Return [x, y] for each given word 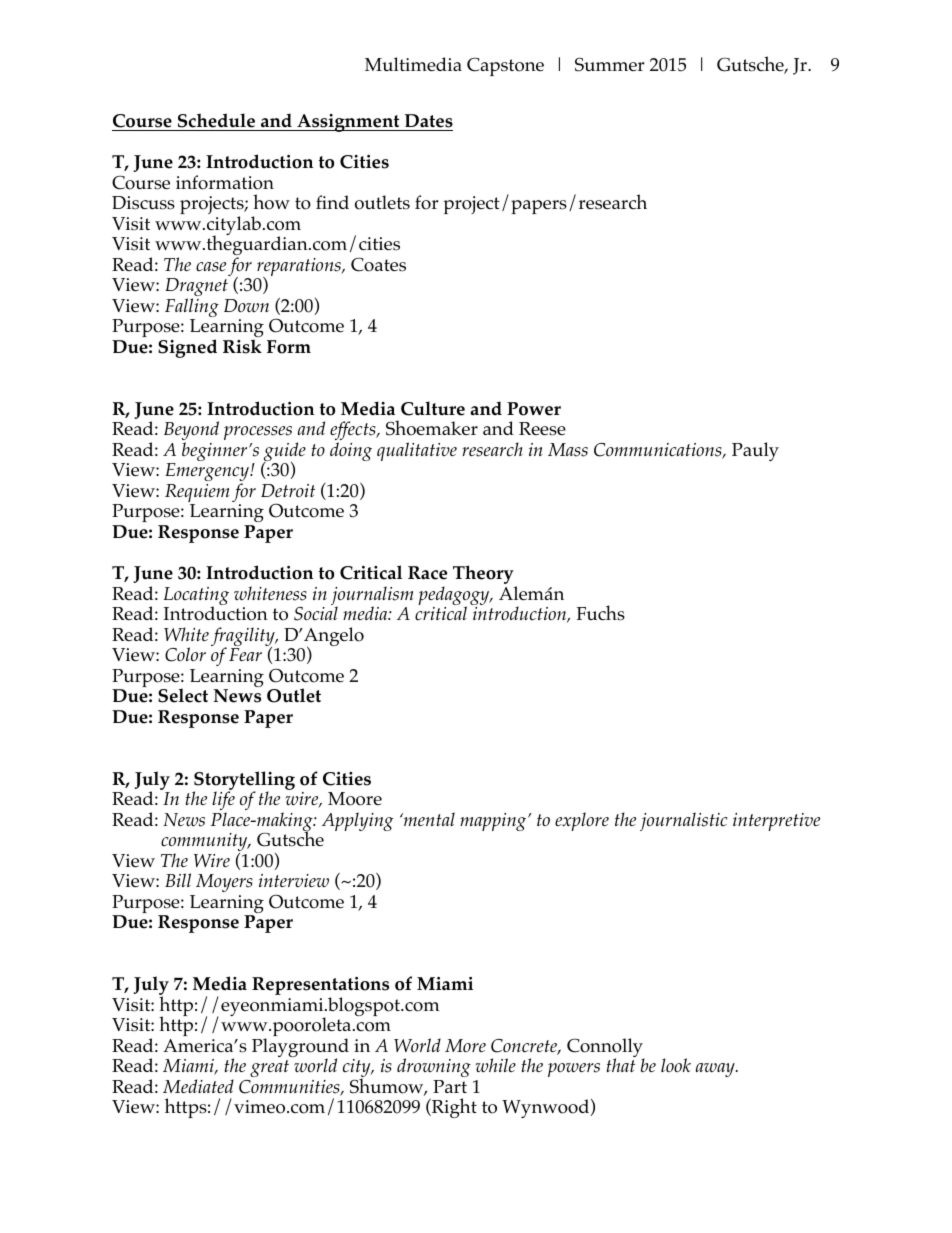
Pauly [755, 451]
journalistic [683, 821]
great [269, 1068]
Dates [429, 121]
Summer [609, 64]
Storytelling [244, 781]
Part [450, 1086]
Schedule [216, 120]
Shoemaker [432, 428]
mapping [494, 822]
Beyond [191, 432]
